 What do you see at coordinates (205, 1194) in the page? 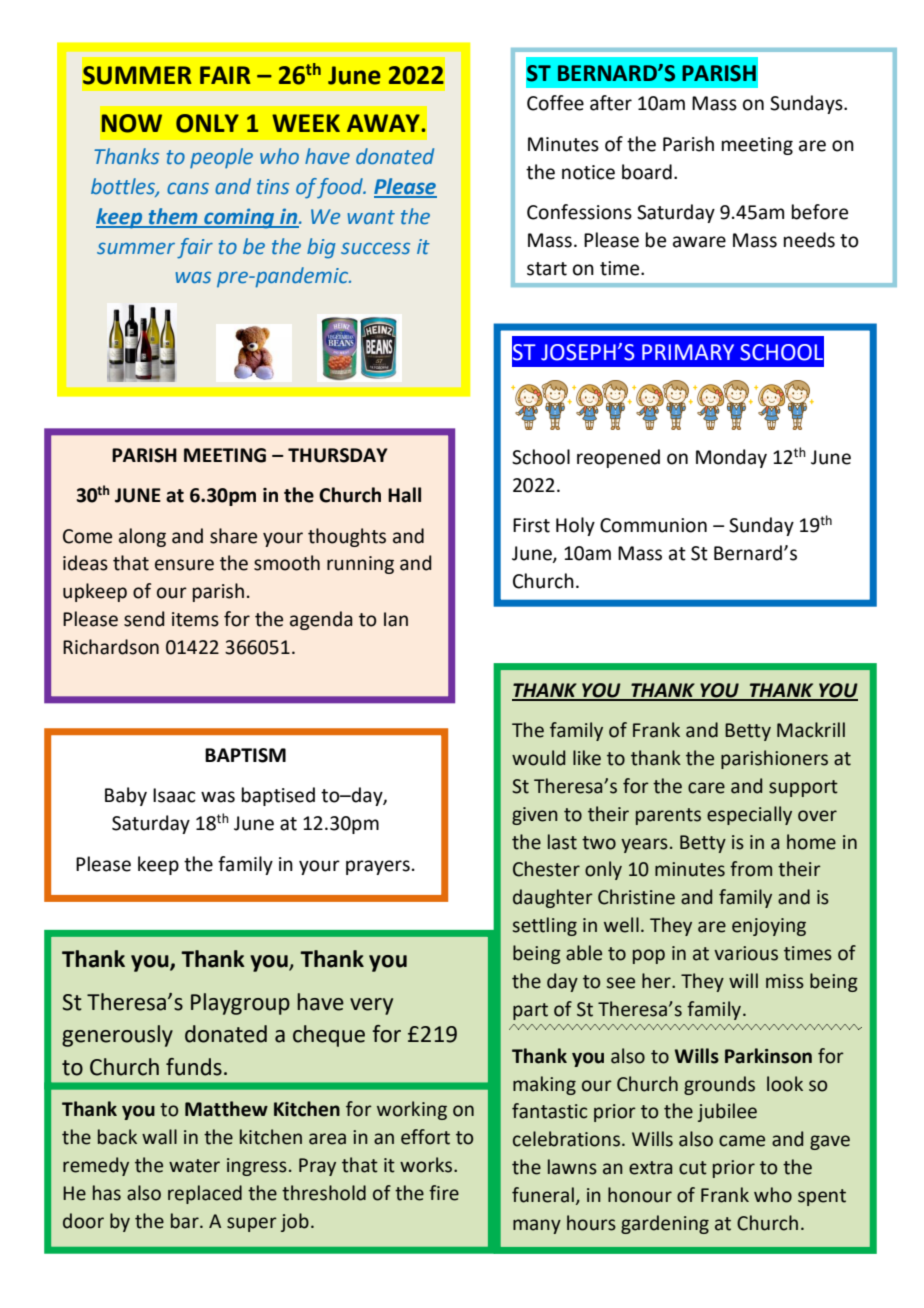
I see `replaced` at bounding box center [205, 1194].
